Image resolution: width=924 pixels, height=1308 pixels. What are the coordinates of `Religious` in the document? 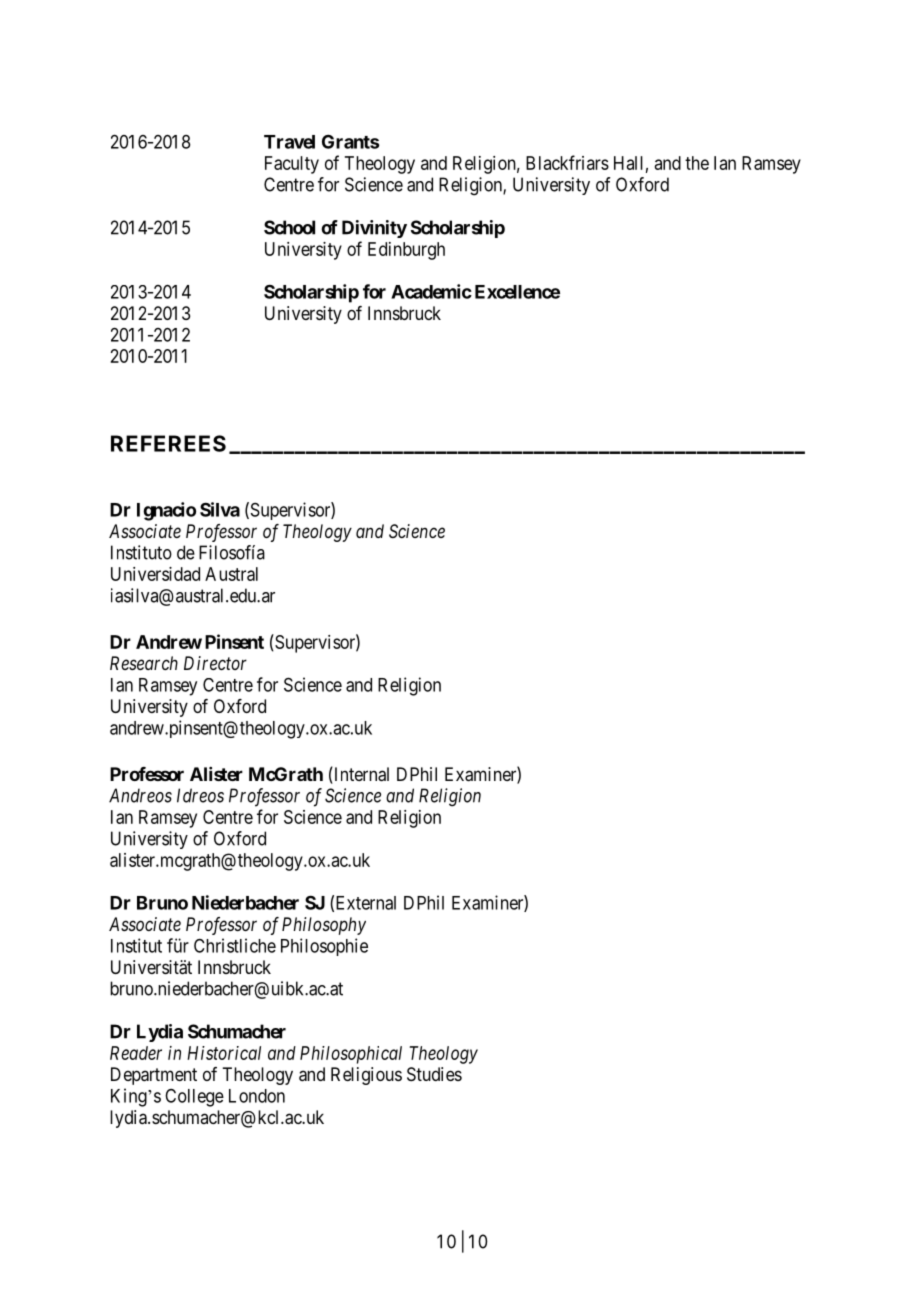 It's located at (366, 1076).
